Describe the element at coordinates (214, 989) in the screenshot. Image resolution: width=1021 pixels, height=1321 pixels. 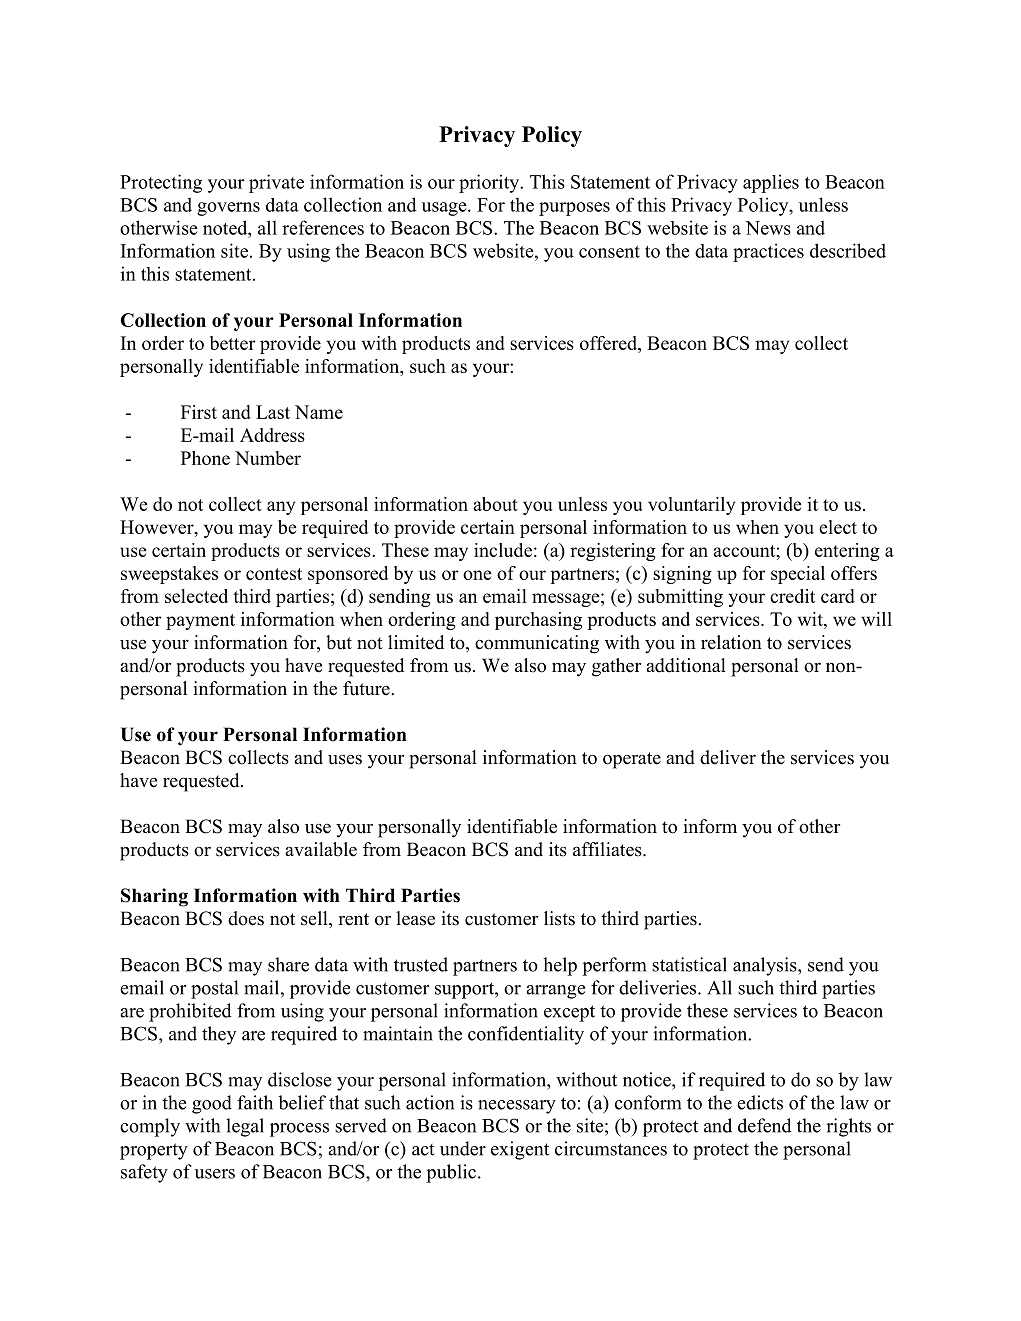
I see `postal` at that location.
